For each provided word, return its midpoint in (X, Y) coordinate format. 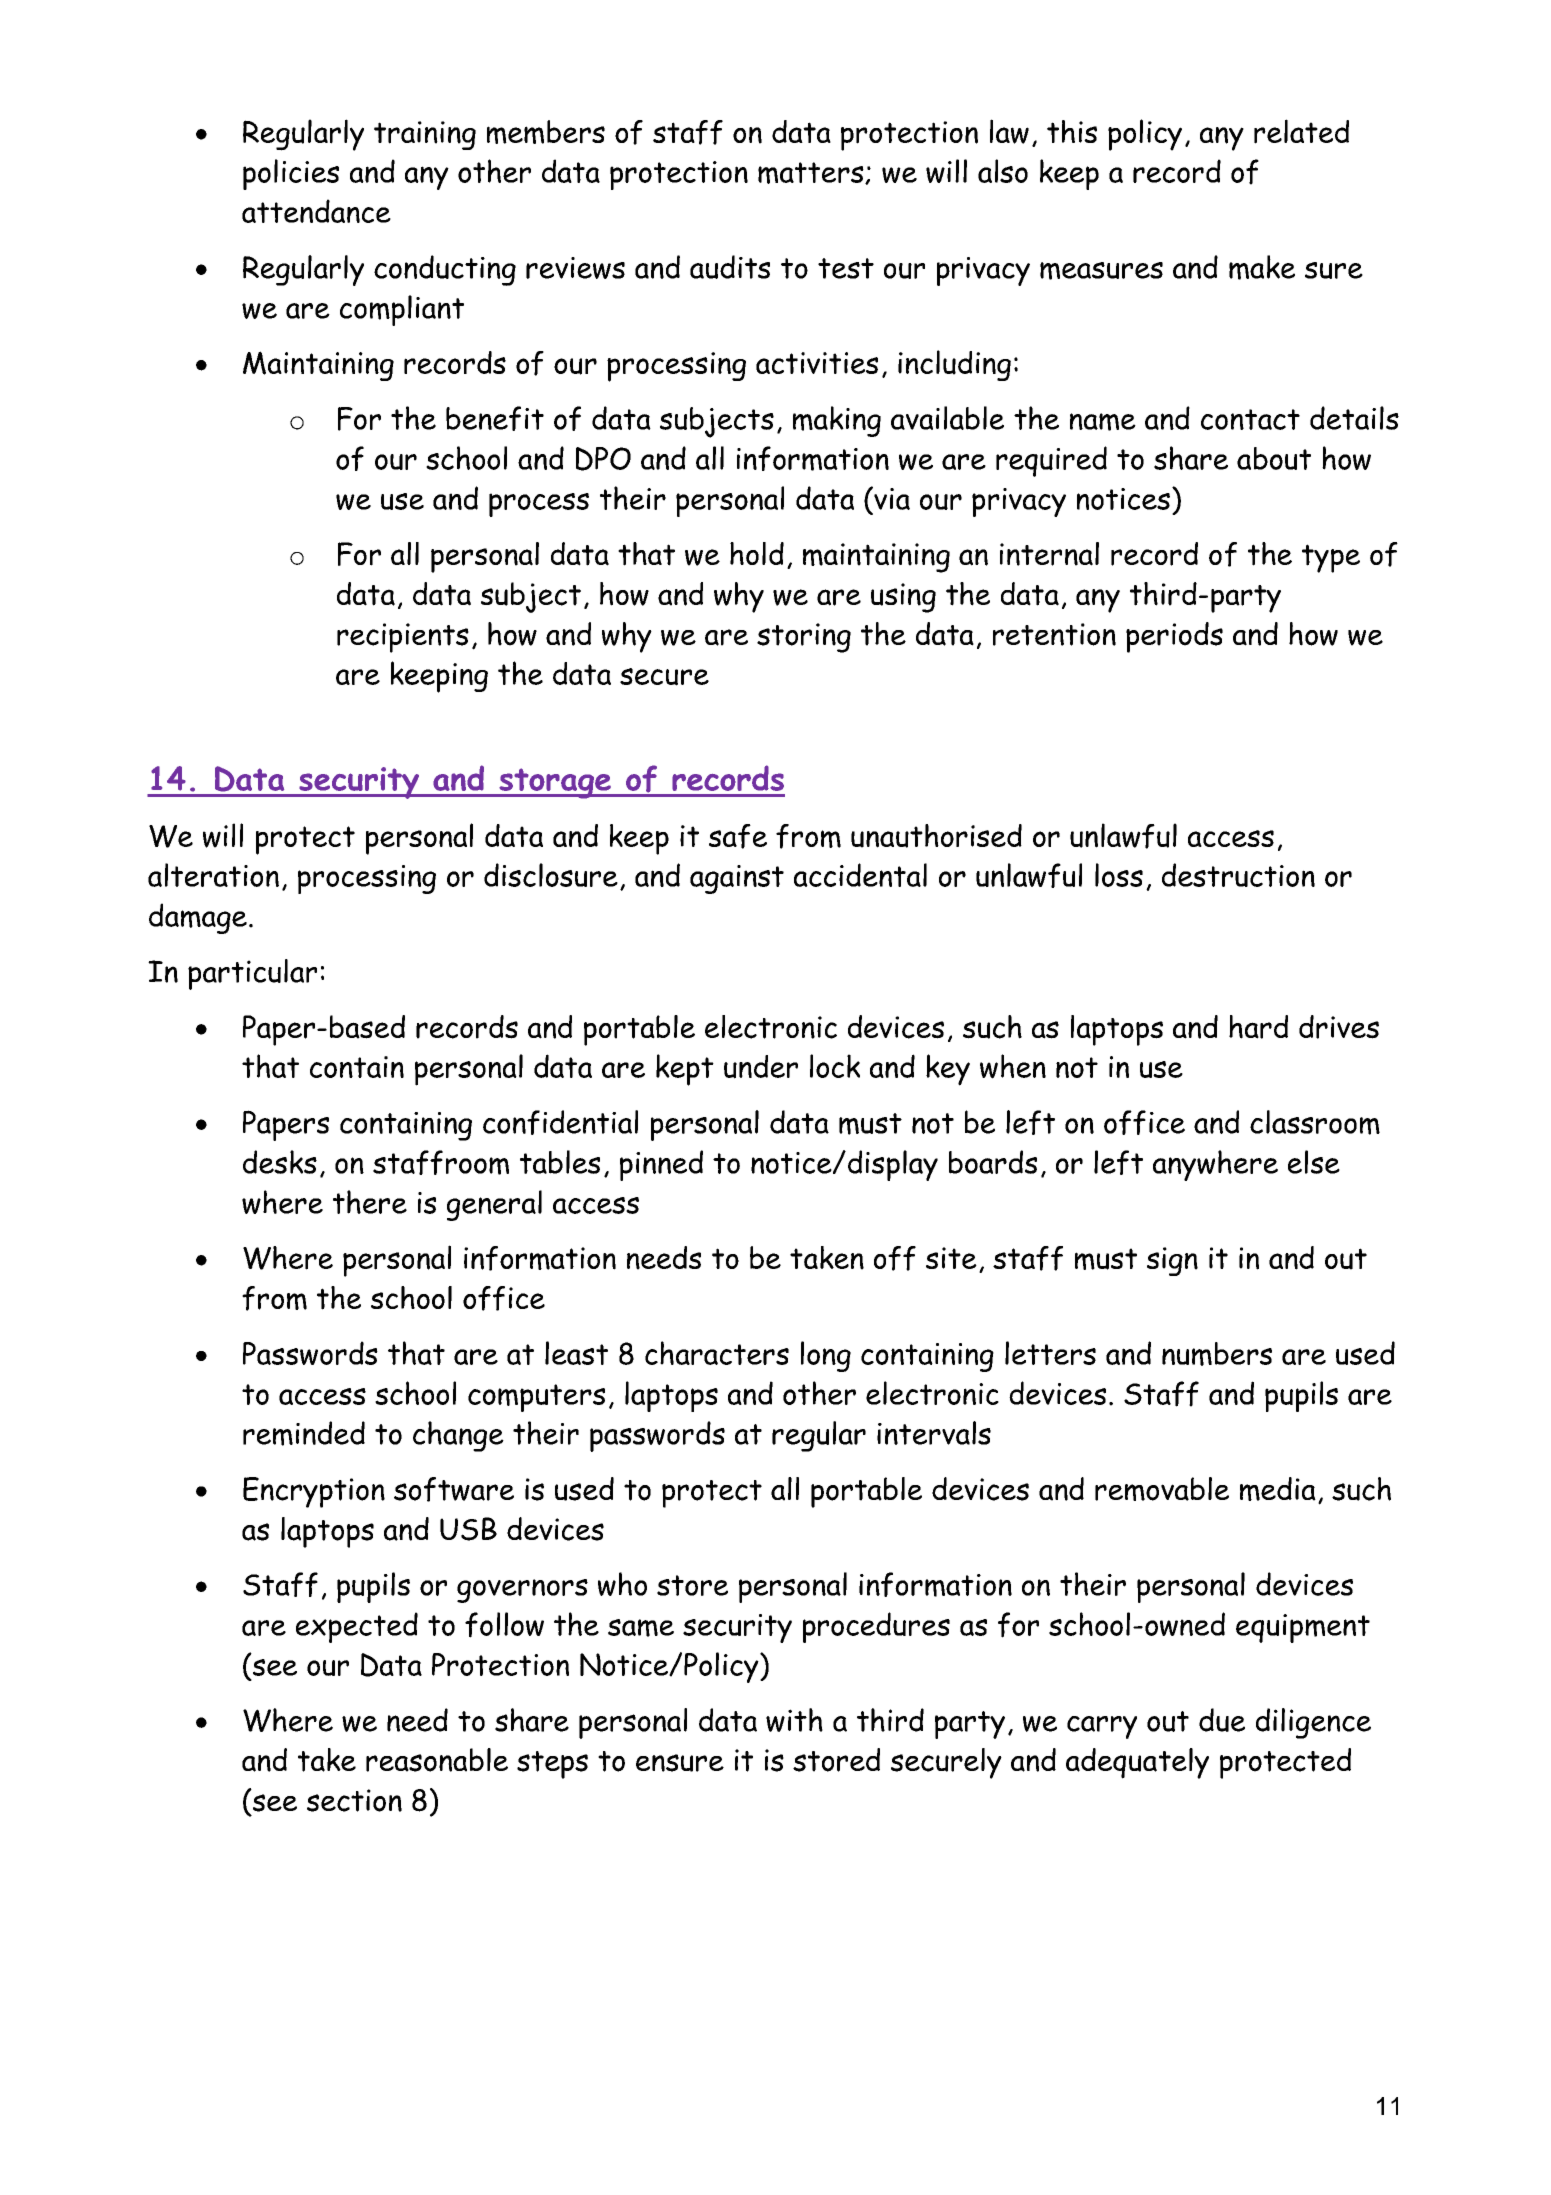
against (737, 879)
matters (812, 173)
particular (252, 974)
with (794, 1720)
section (354, 1800)
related (1301, 131)
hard (1258, 1027)
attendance (316, 211)
